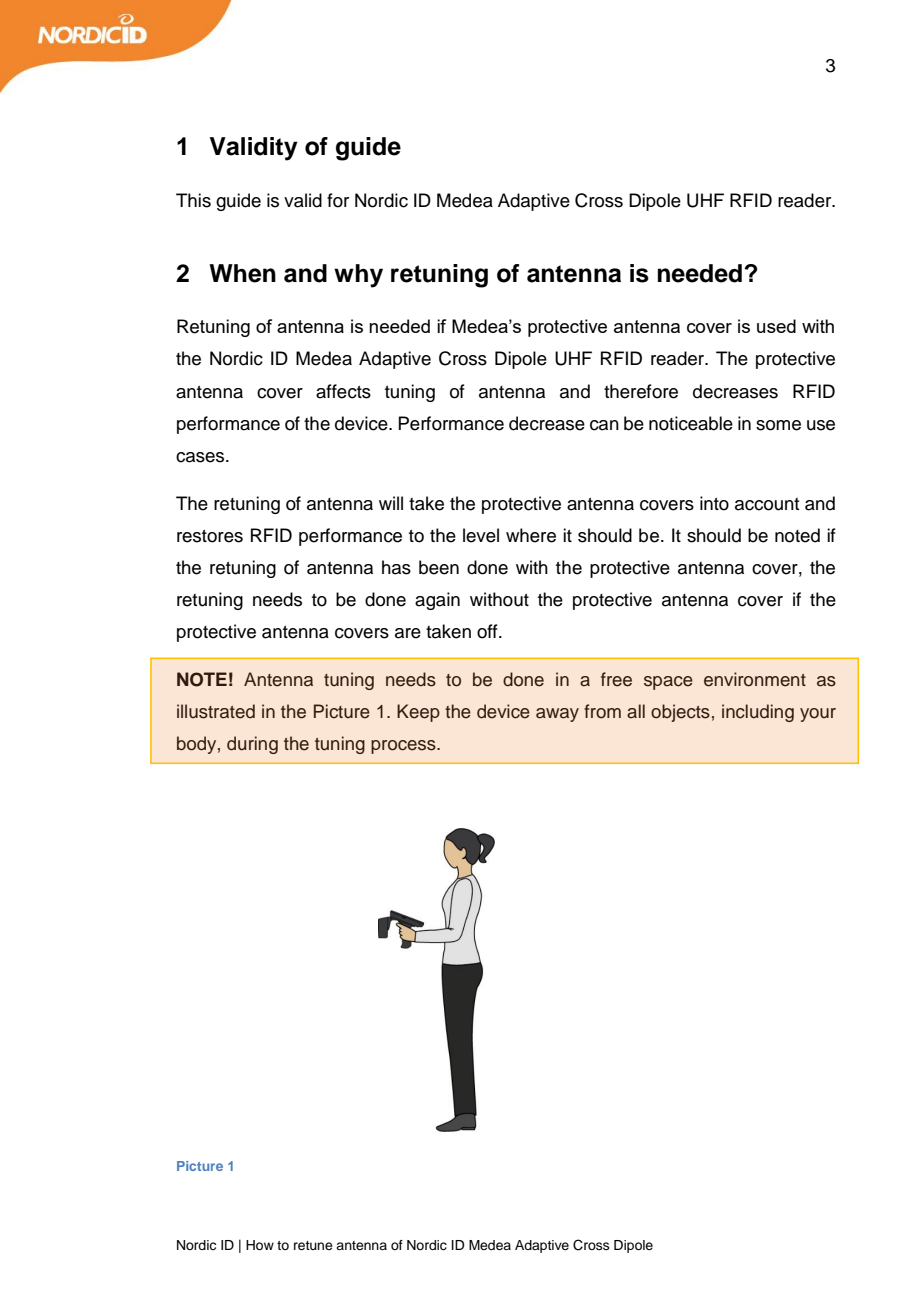 The image size is (924, 1308). What do you see at coordinates (776, 326) in the image?
I see `used` at bounding box center [776, 326].
